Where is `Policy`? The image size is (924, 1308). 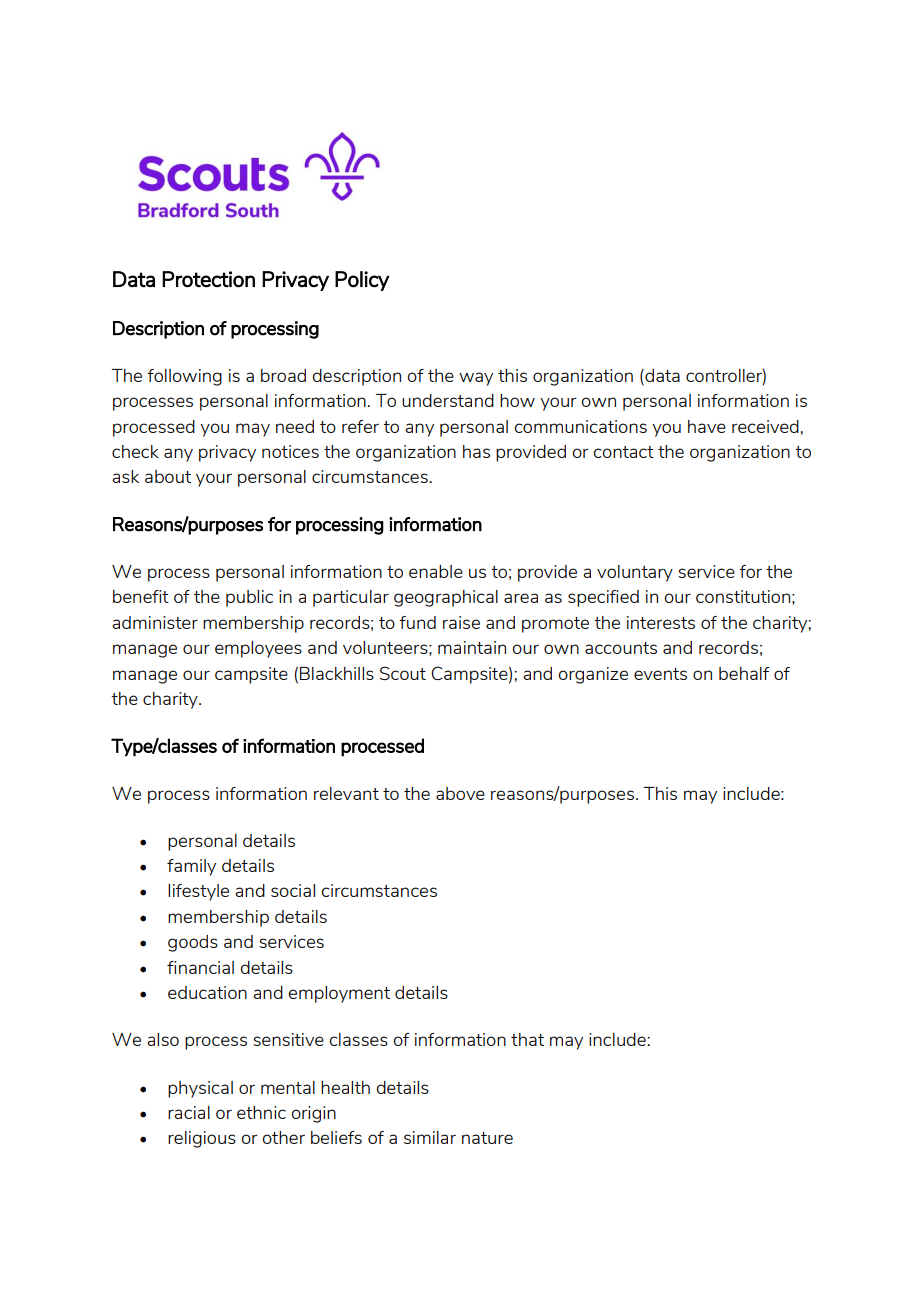
Policy is located at coordinates (362, 281).
